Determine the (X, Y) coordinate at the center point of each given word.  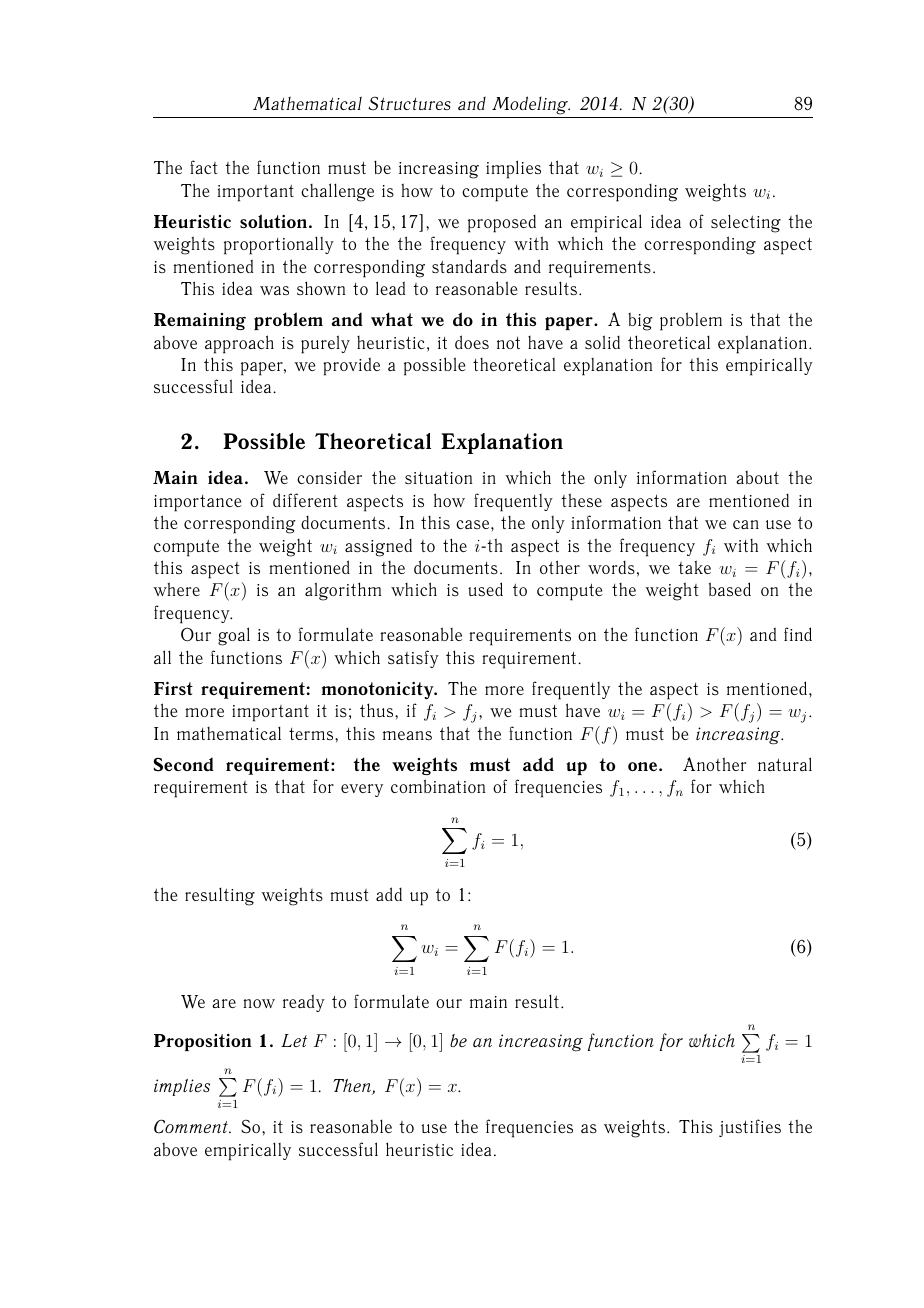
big (640, 322)
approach (239, 344)
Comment (192, 1126)
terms (312, 734)
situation (438, 478)
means (407, 735)
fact (203, 167)
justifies (750, 1128)
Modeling (531, 105)
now (259, 1003)
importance (198, 503)
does (472, 342)
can (746, 524)
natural (785, 764)
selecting (746, 223)
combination (438, 786)
